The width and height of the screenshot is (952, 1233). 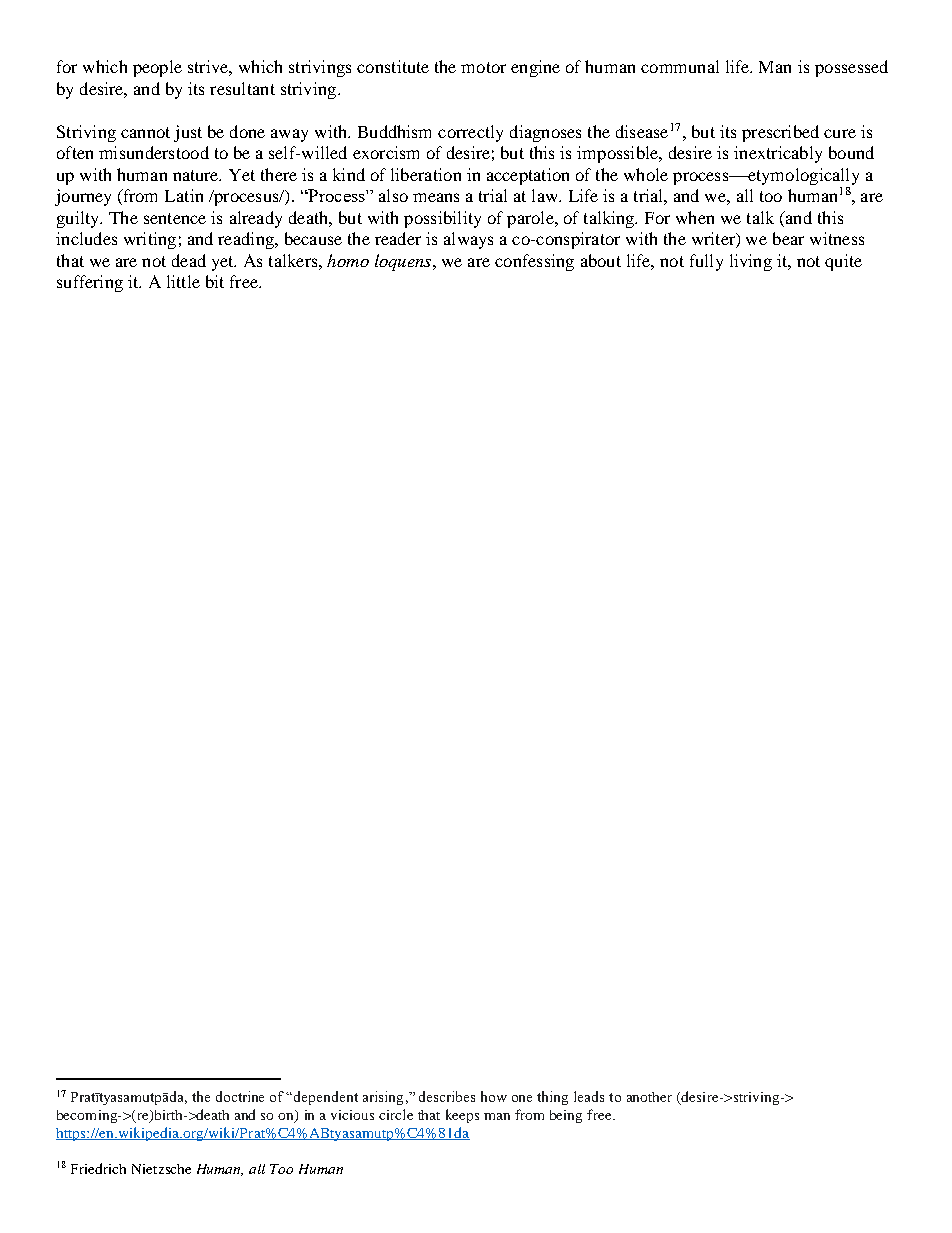 What do you see at coordinates (462, 1116) in the screenshot?
I see `keeps` at bounding box center [462, 1116].
